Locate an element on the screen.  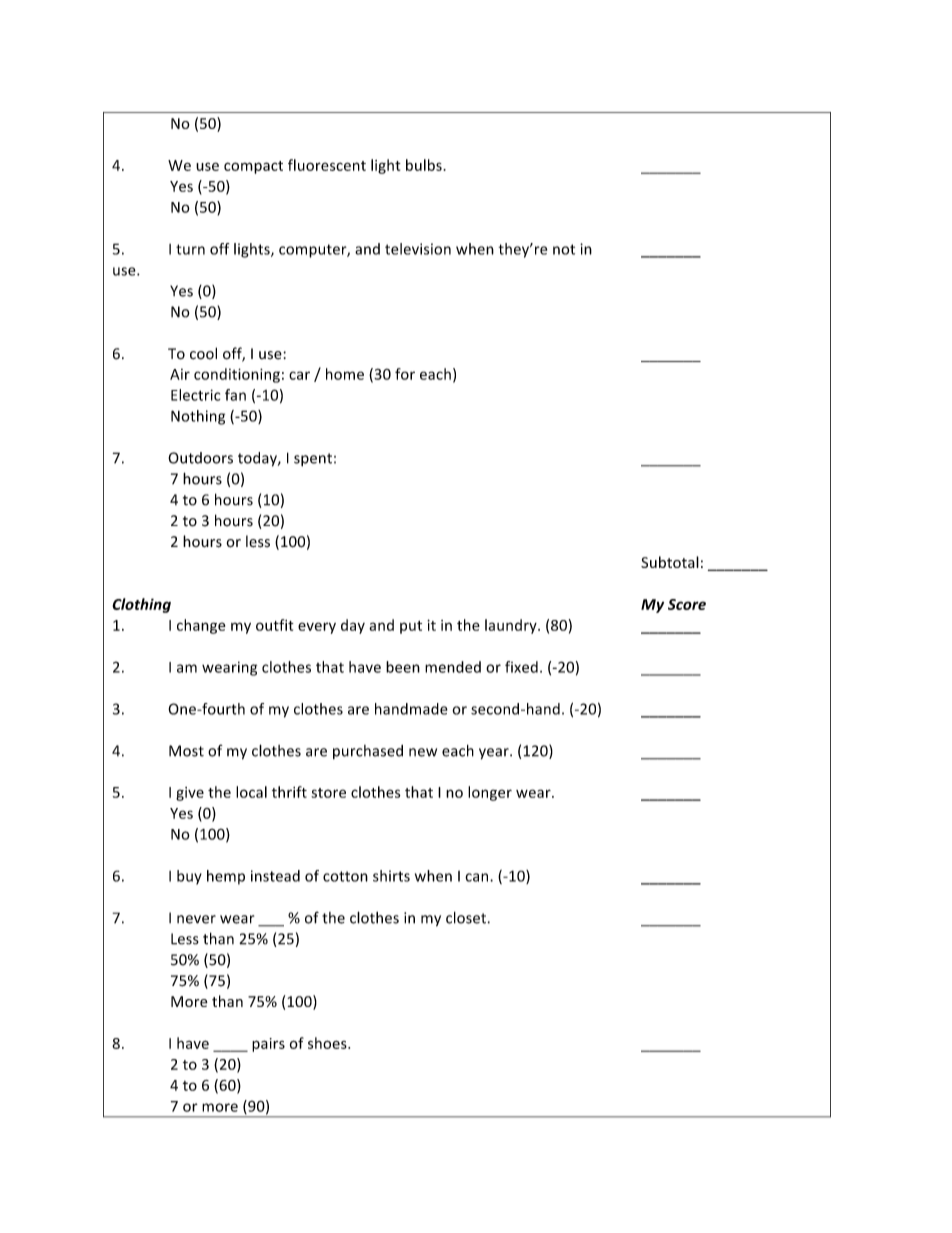
compact is located at coordinates (253, 167).
